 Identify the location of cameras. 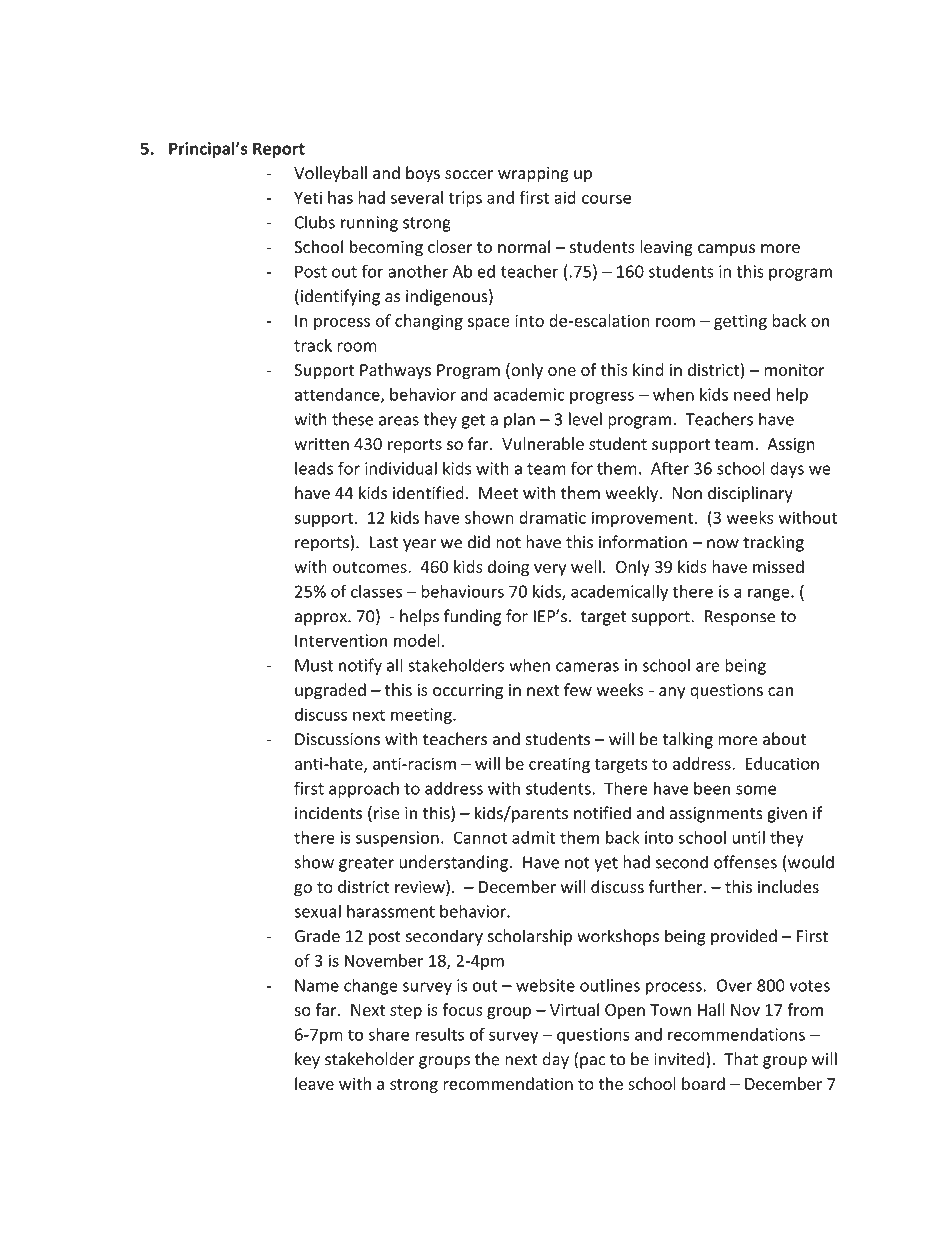
(587, 667).
